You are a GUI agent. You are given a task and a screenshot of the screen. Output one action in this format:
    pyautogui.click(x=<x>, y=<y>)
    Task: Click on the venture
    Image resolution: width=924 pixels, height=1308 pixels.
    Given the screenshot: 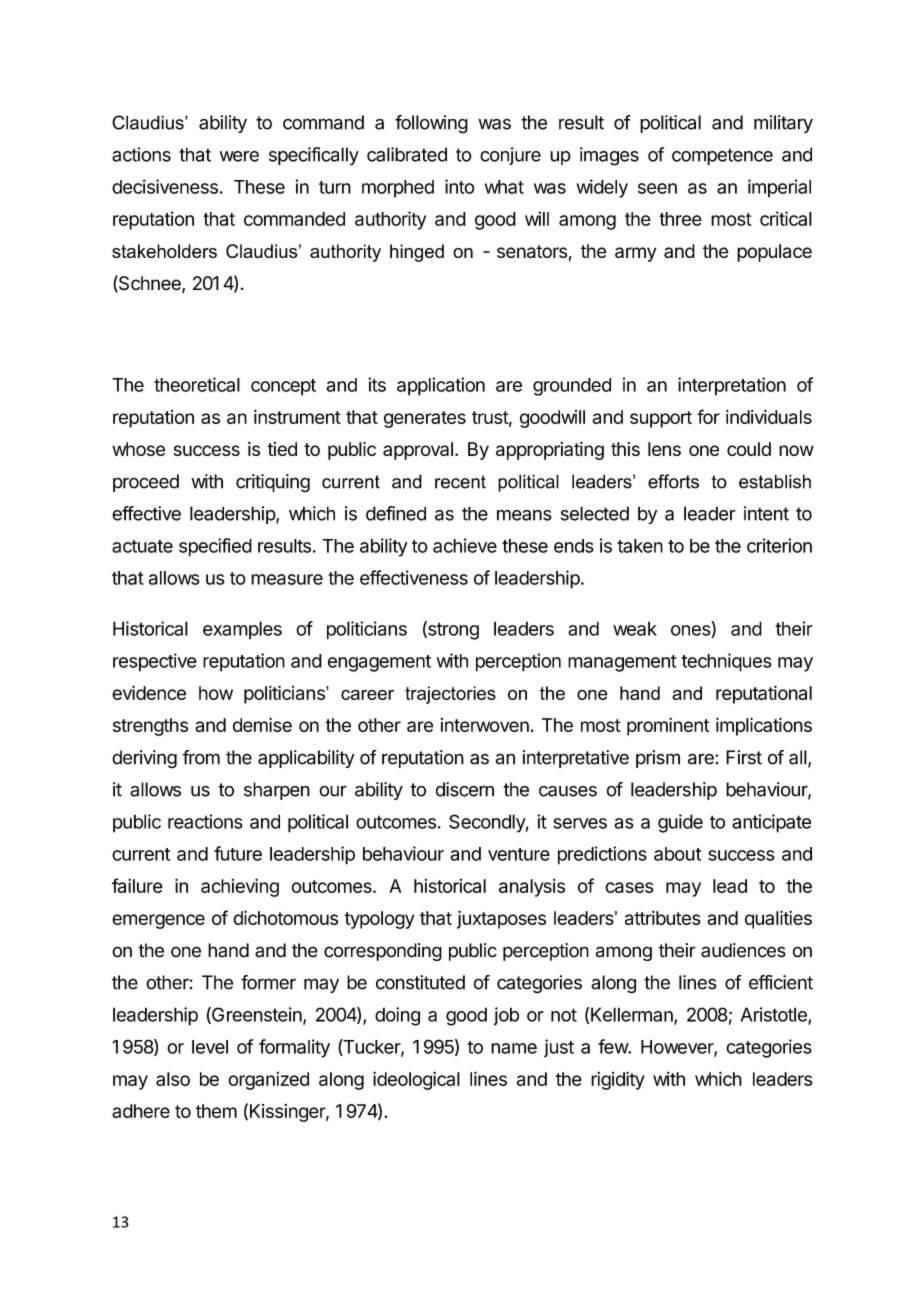 What is the action you would take?
    pyautogui.click(x=519, y=854)
